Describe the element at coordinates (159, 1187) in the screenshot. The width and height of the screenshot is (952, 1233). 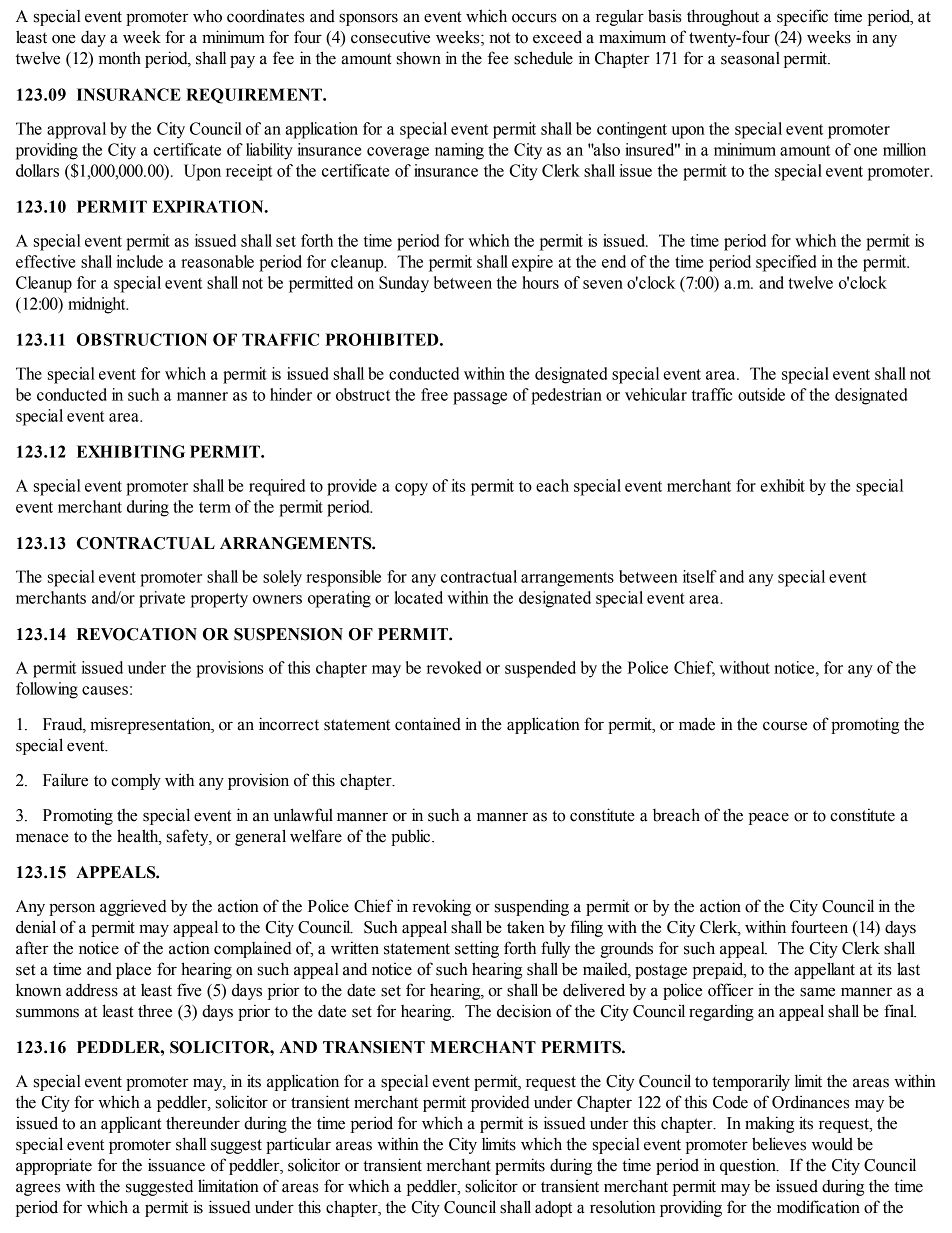
I see `suggested` at that location.
